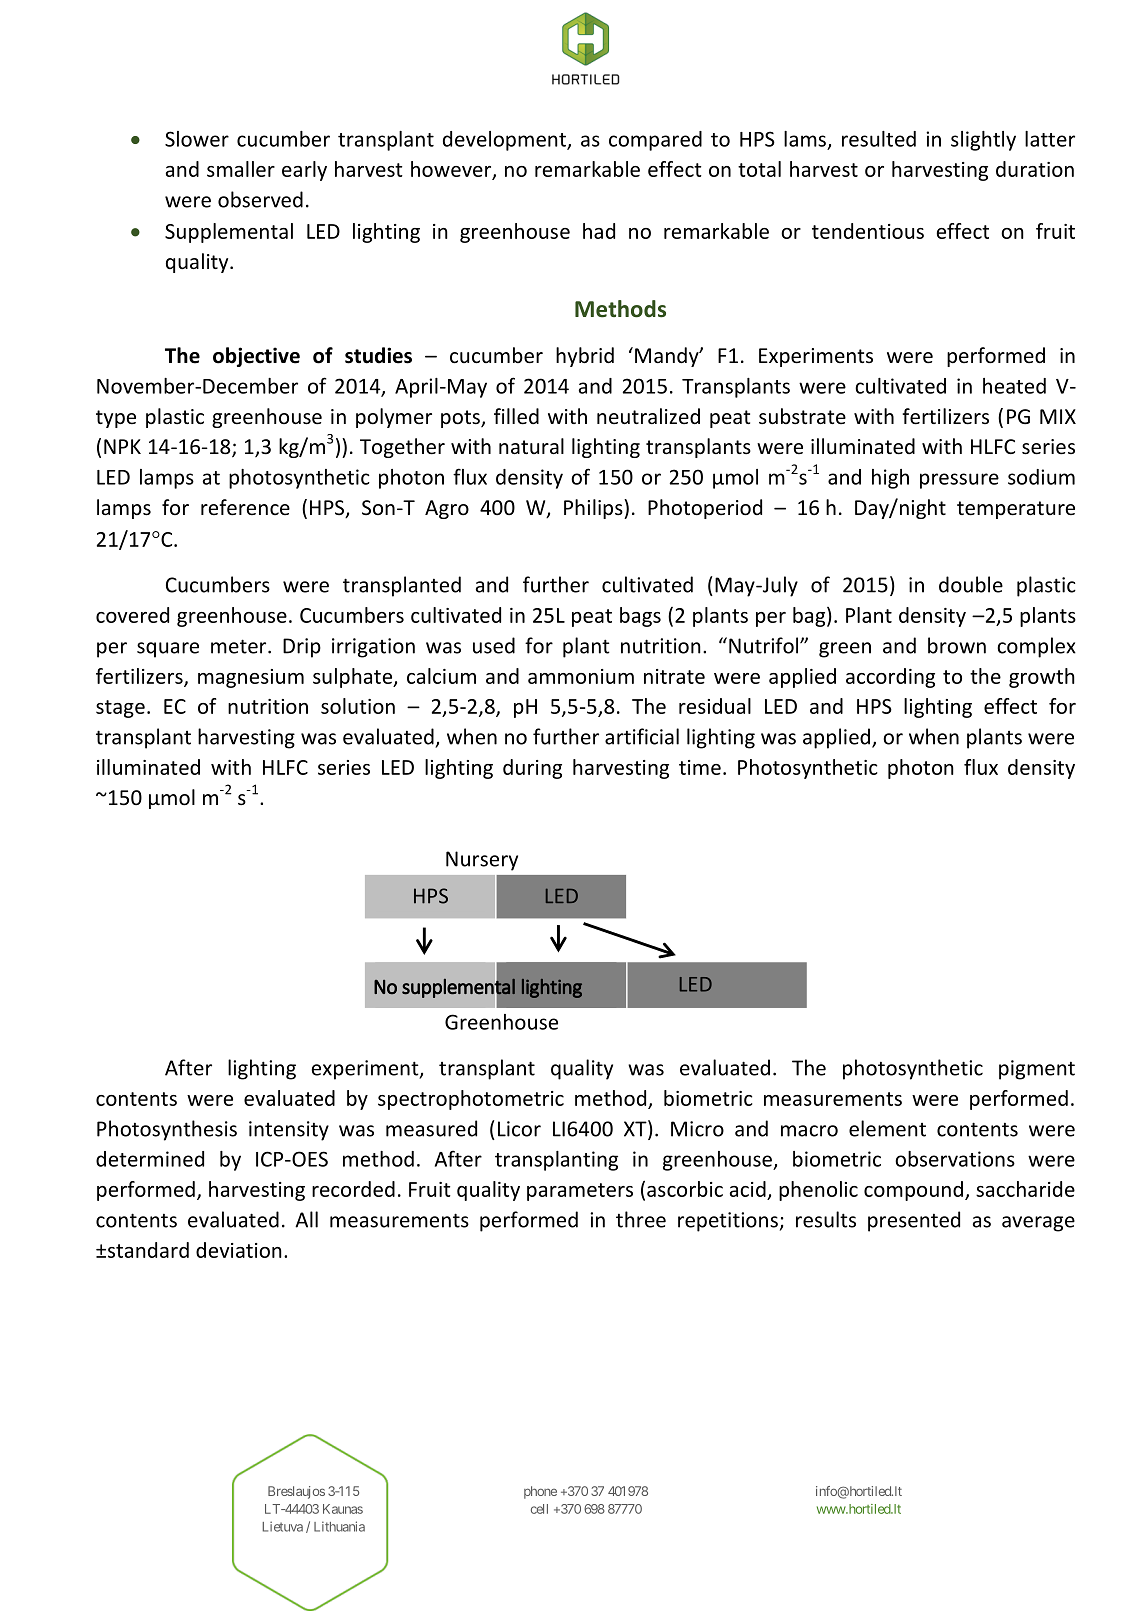 The image size is (1144, 1618). I want to click on smaller, so click(241, 169).
